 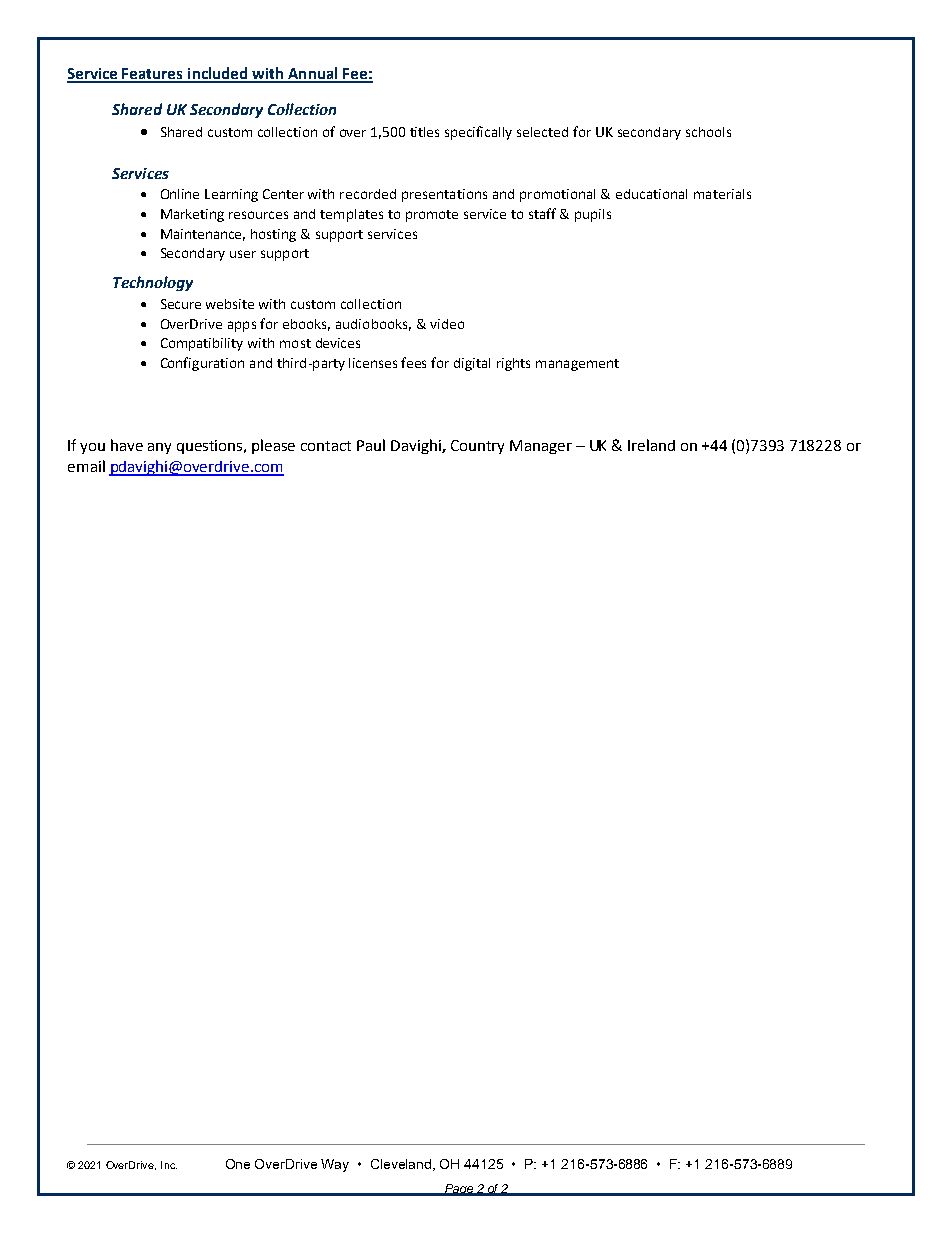 What do you see at coordinates (371, 445) in the document?
I see `Paul` at bounding box center [371, 445].
